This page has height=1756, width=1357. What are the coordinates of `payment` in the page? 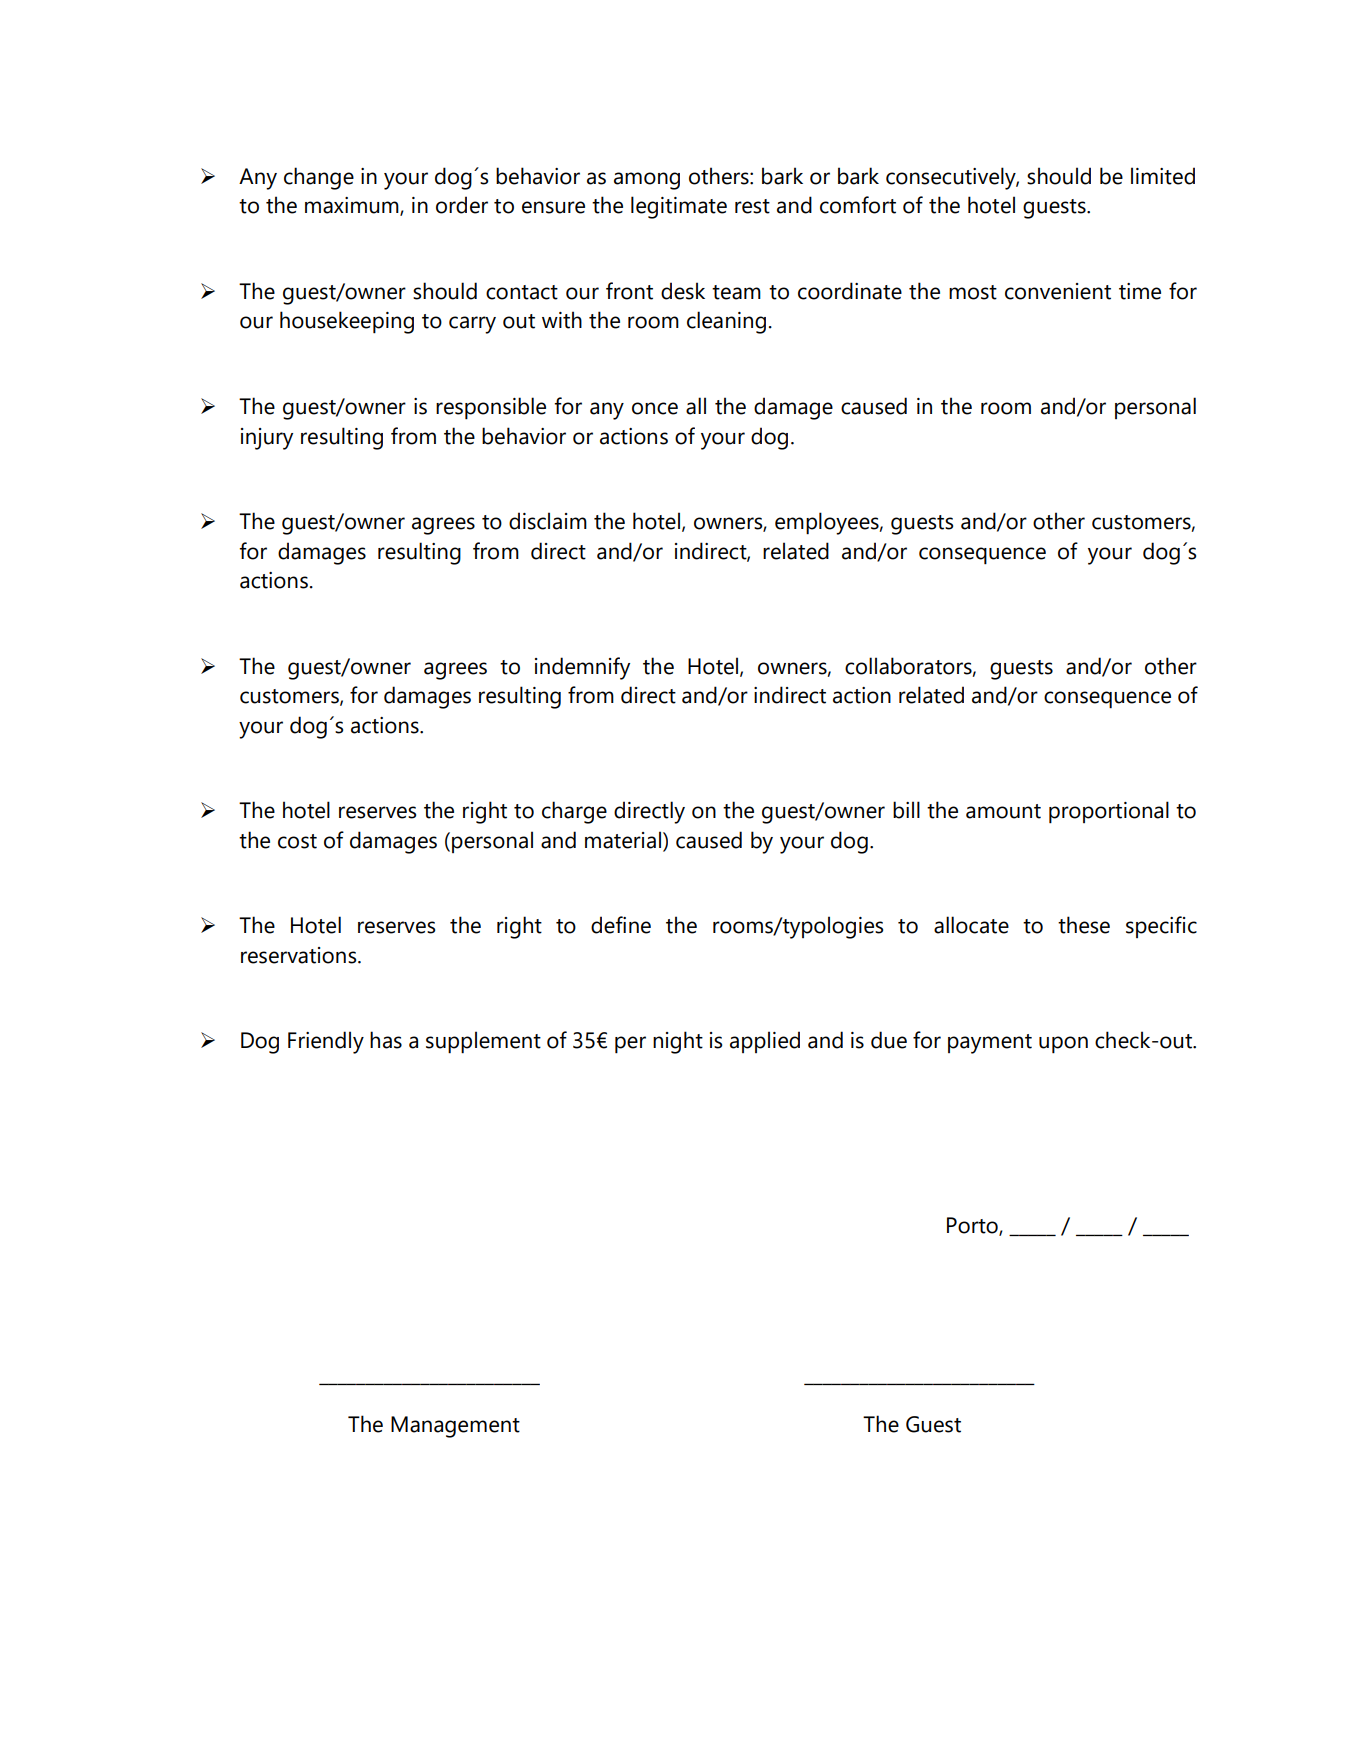 It's located at (990, 1044).
